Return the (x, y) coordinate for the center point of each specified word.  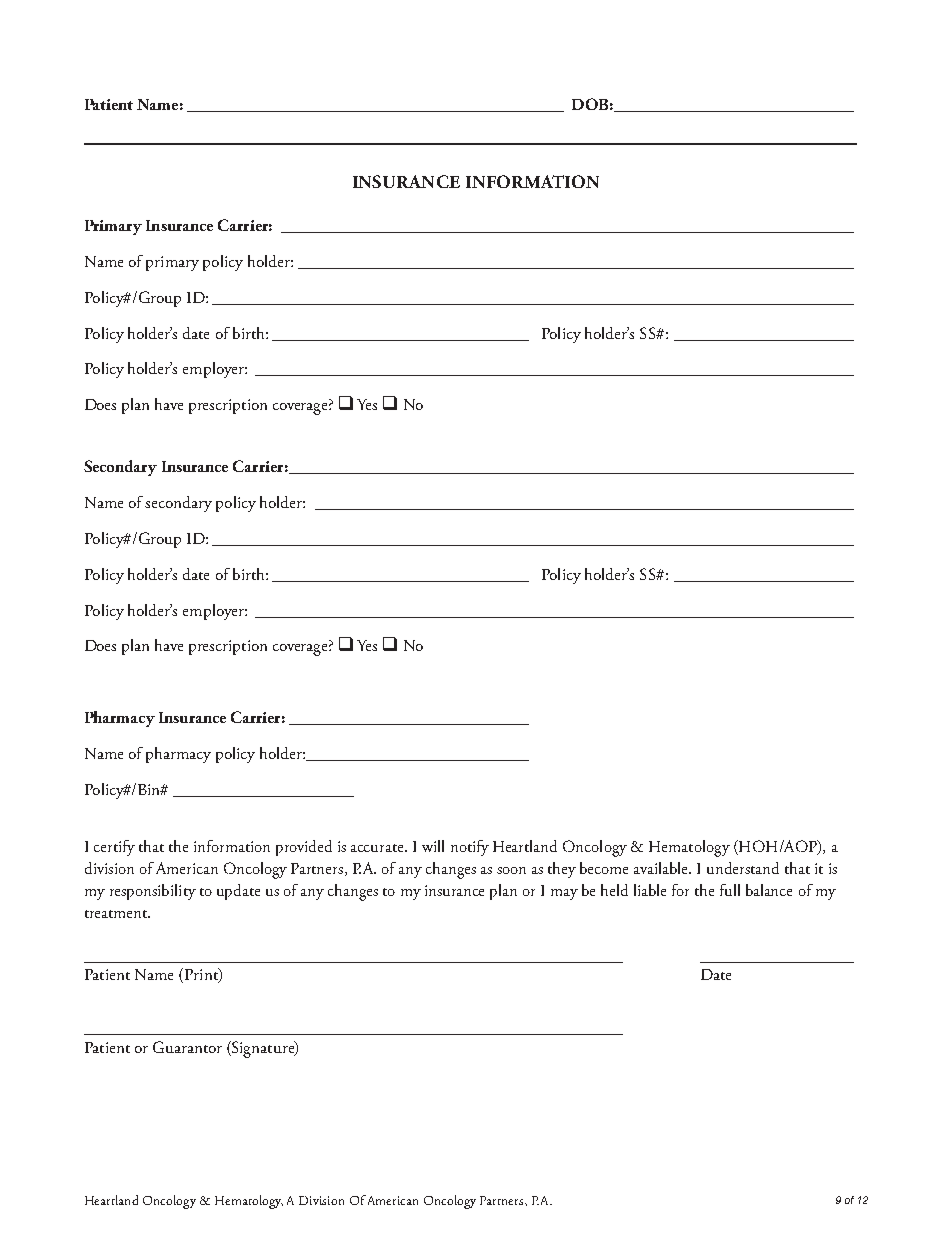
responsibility (153, 892)
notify (470, 848)
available (662, 868)
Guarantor (187, 1047)
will (433, 846)
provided (304, 848)
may (564, 894)
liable (650, 890)
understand (743, 868)
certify (114, 848)
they (562, 870)
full (730, 890)
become (604, 868)
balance (769, 890)
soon (511, 870)
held (614, 890)
